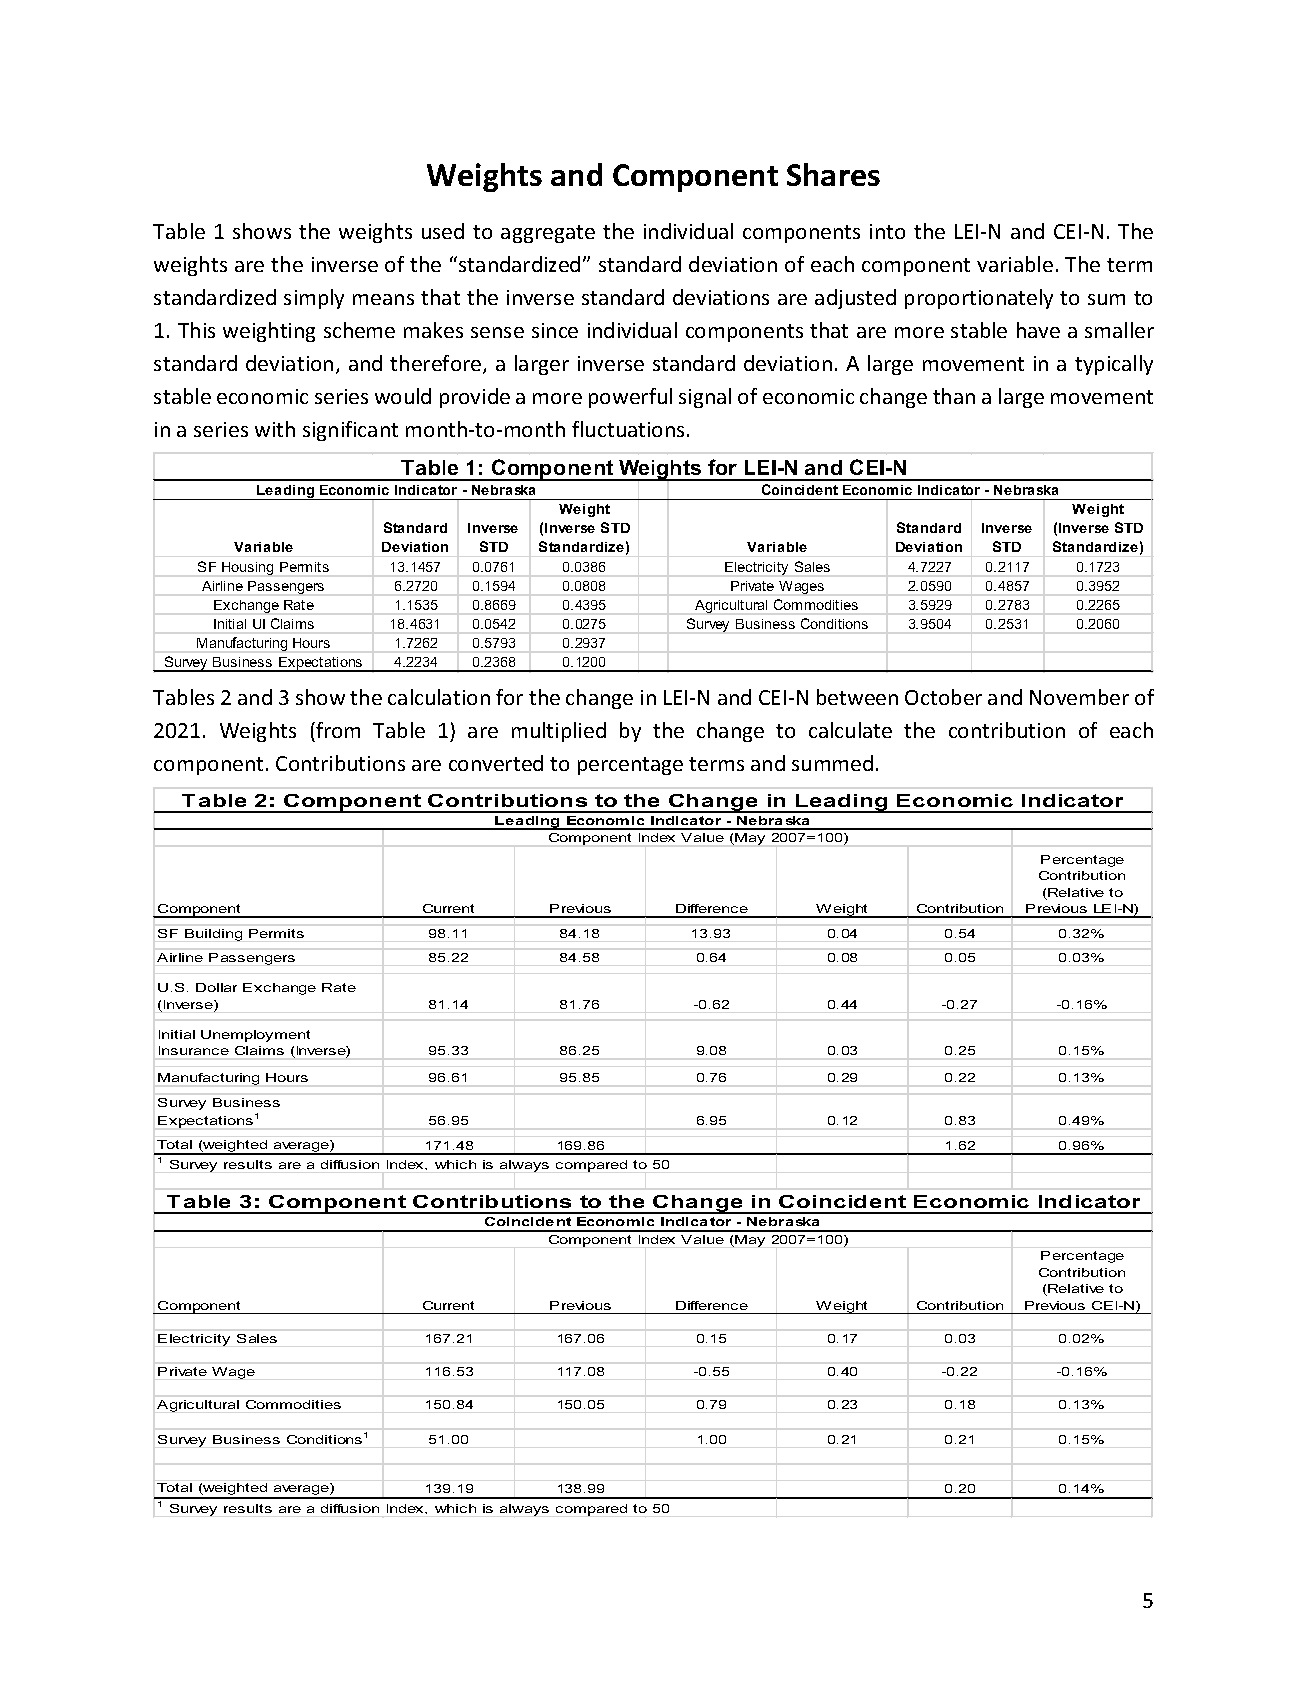  I want to click on Unemployment, so click(255, 1036).
